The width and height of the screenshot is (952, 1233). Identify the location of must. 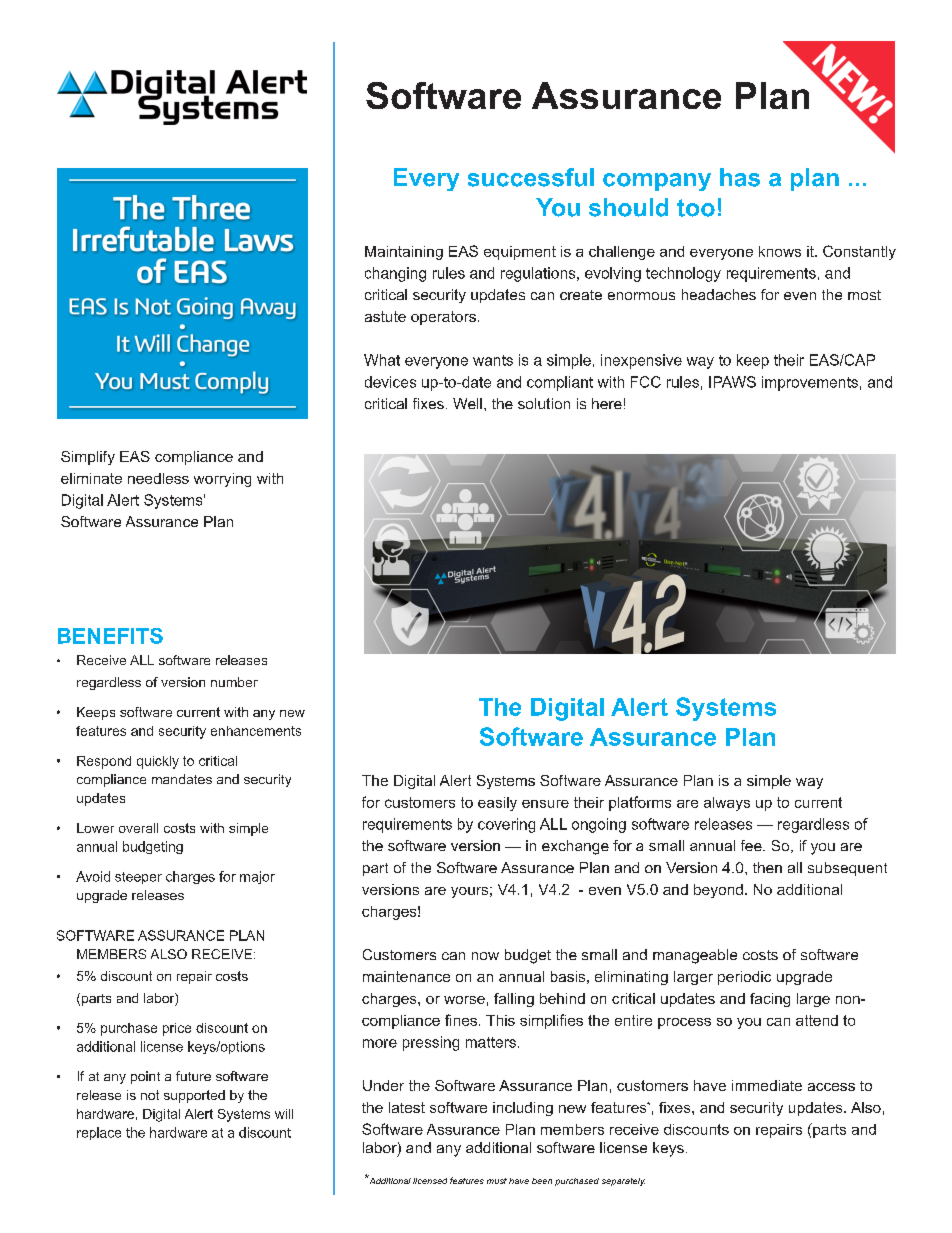
(497, 1181).
